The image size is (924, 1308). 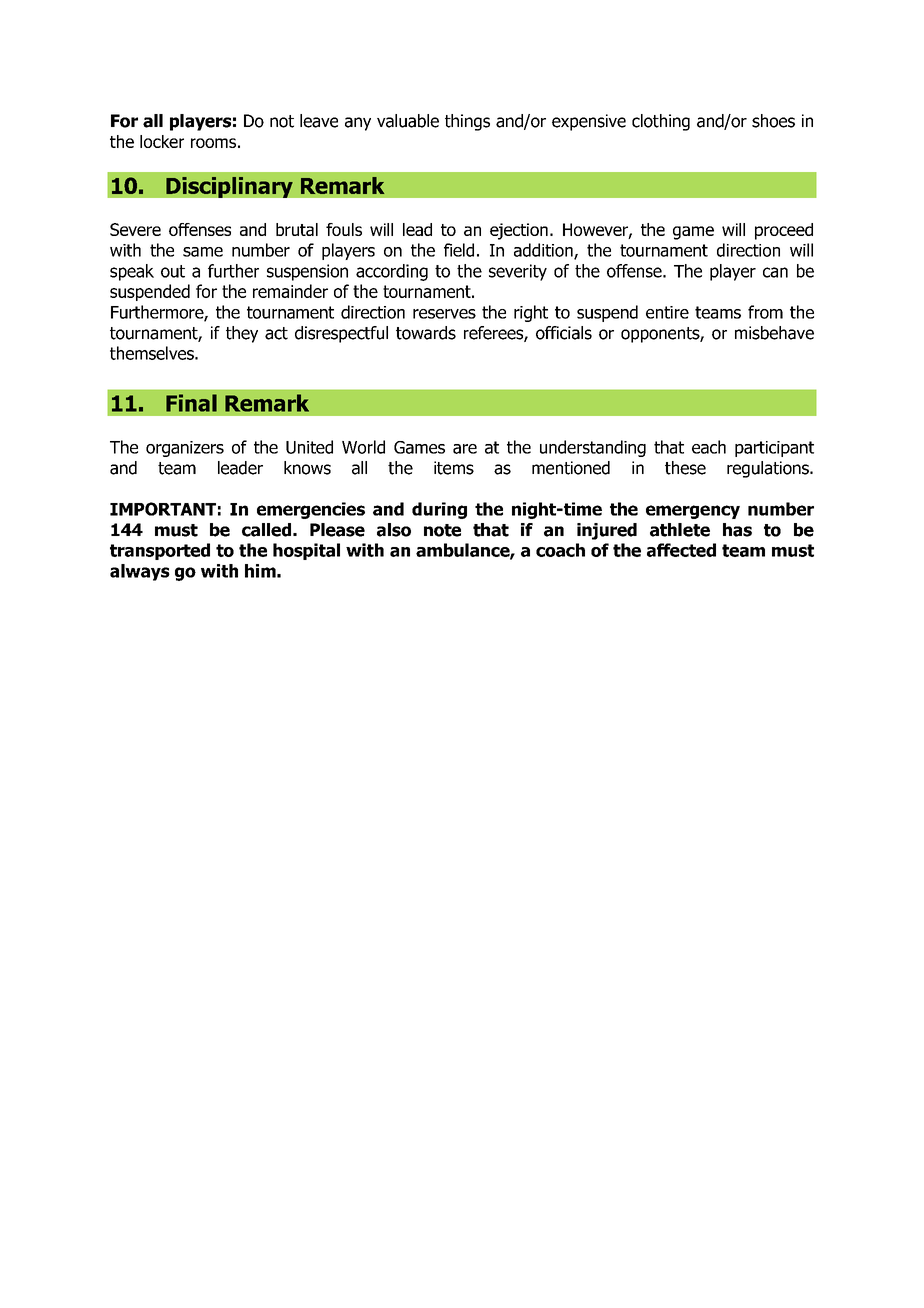 What do you see at coordinates (426, 333) in the screenshot?
I see `towards` at bounding box center [426, 333].
